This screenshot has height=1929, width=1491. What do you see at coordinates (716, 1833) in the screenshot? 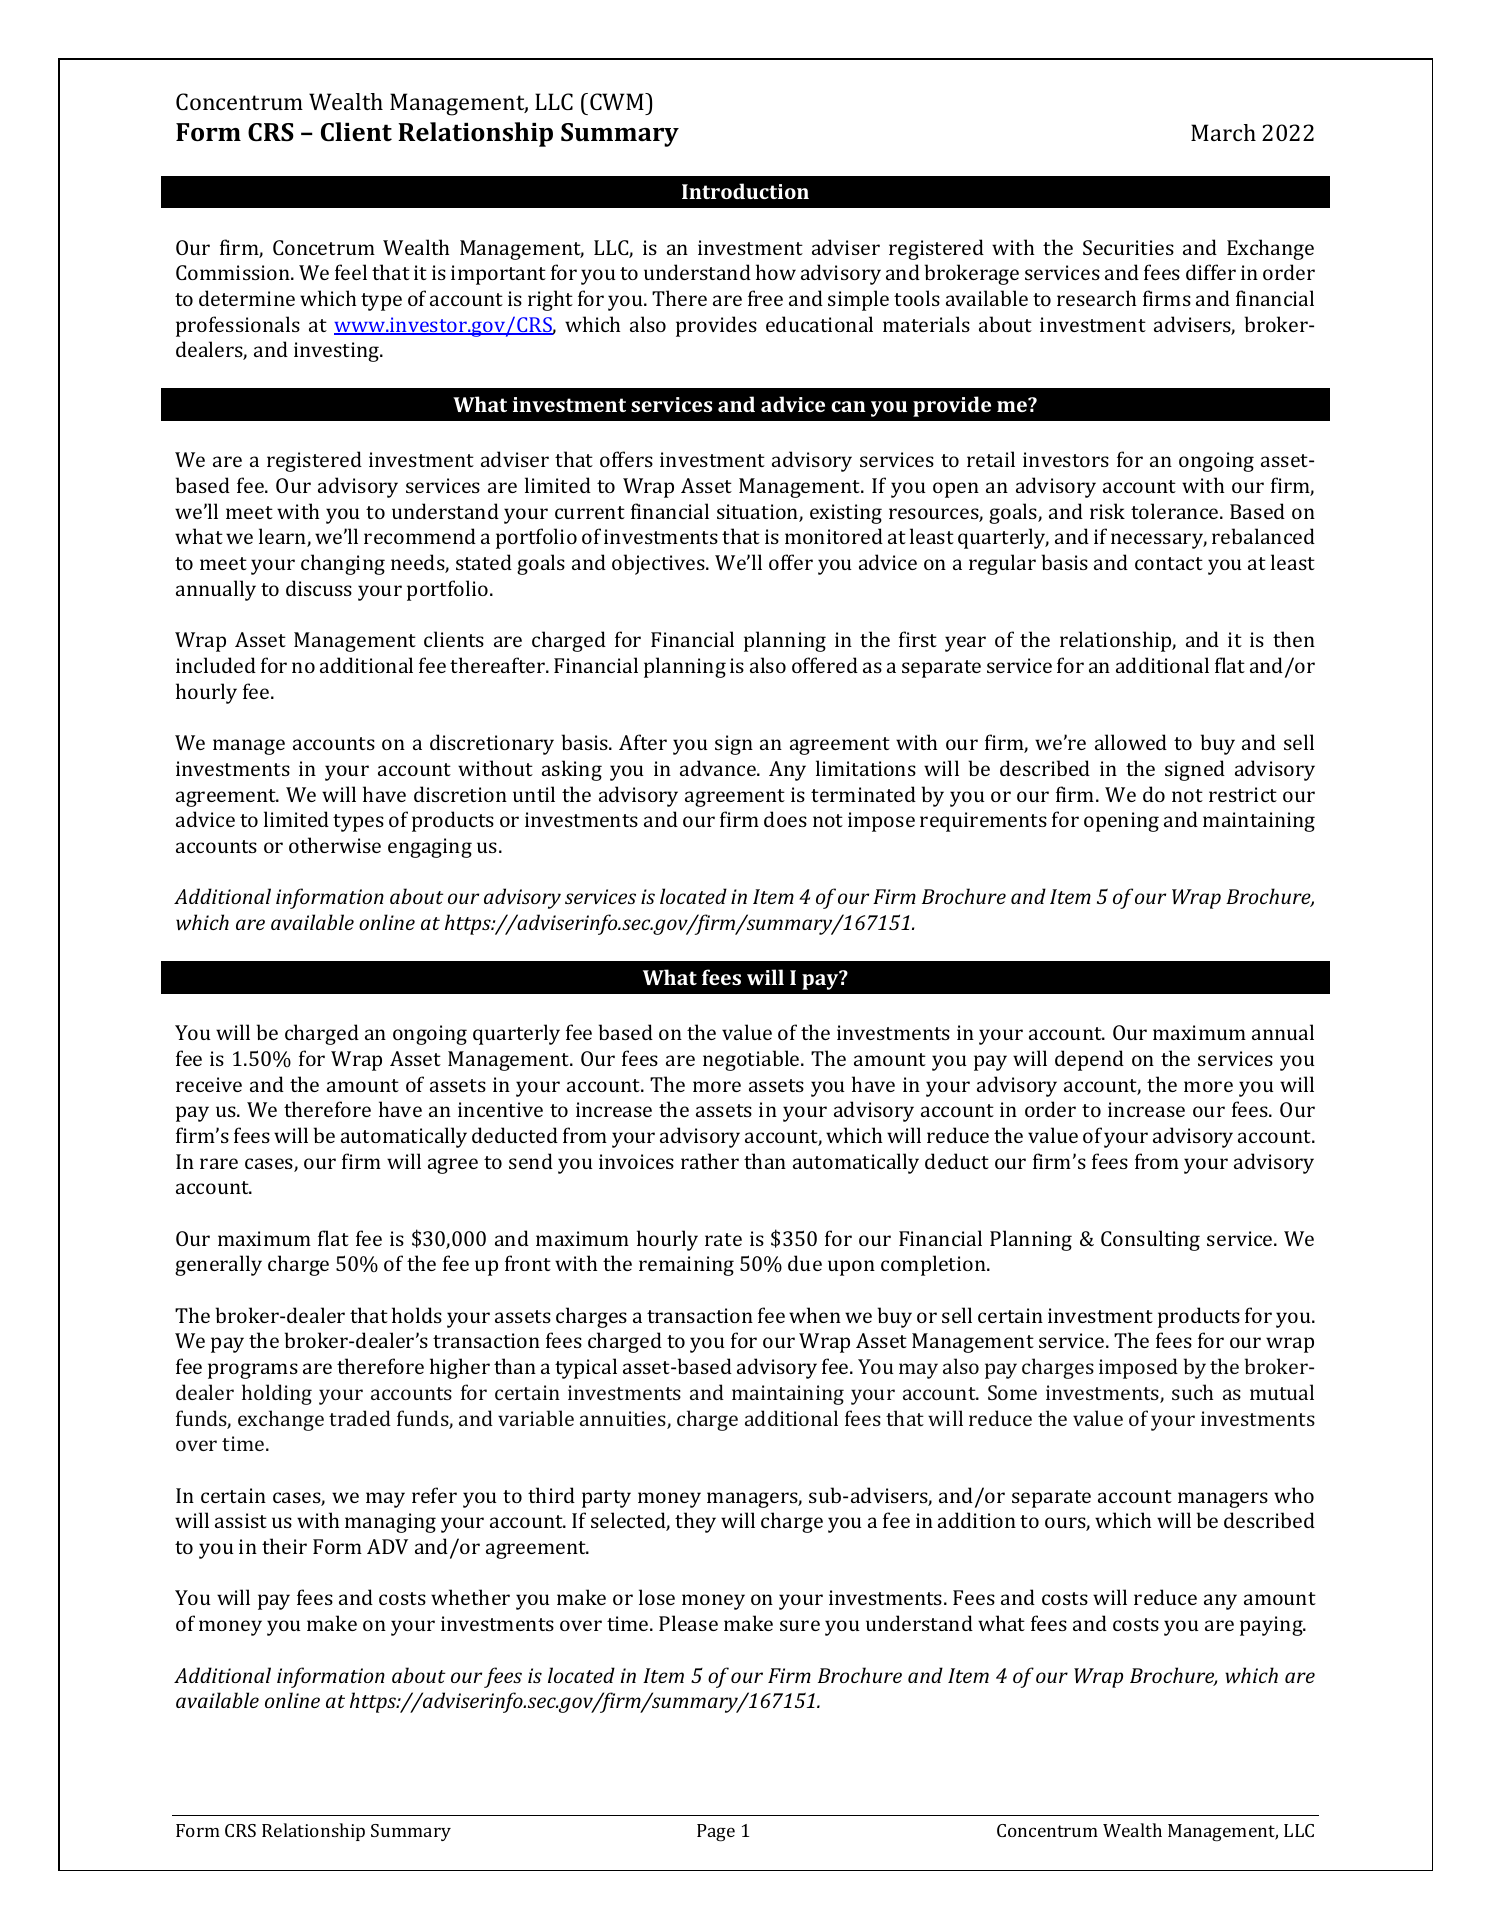
I see `Page` at bounding box center [716, 1833].
